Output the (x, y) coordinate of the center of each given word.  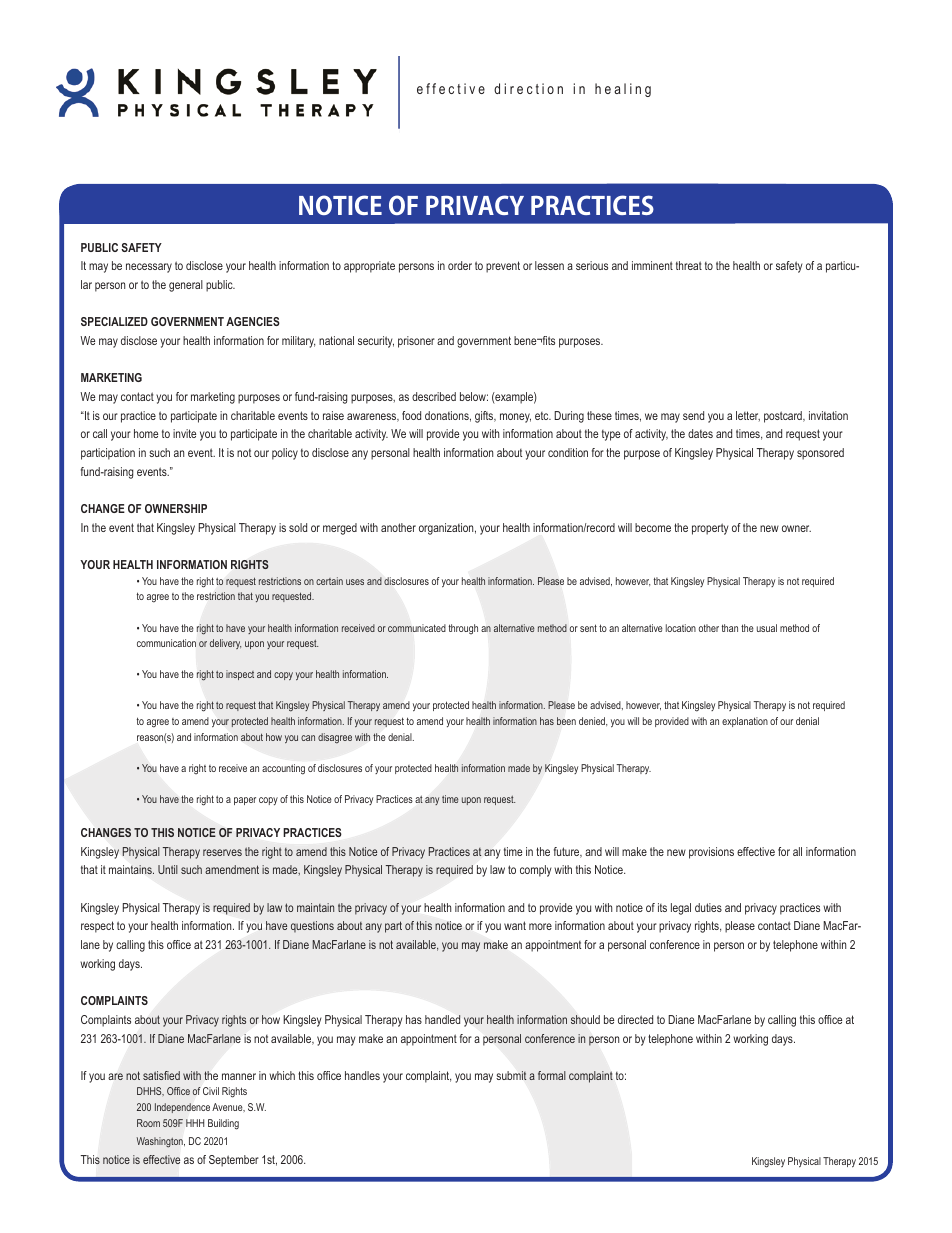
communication (166, 643)
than (730, 628)
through (463, 629)
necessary (149, 268)
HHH (195, 1123)
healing (623, 90)
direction (528, 88)
